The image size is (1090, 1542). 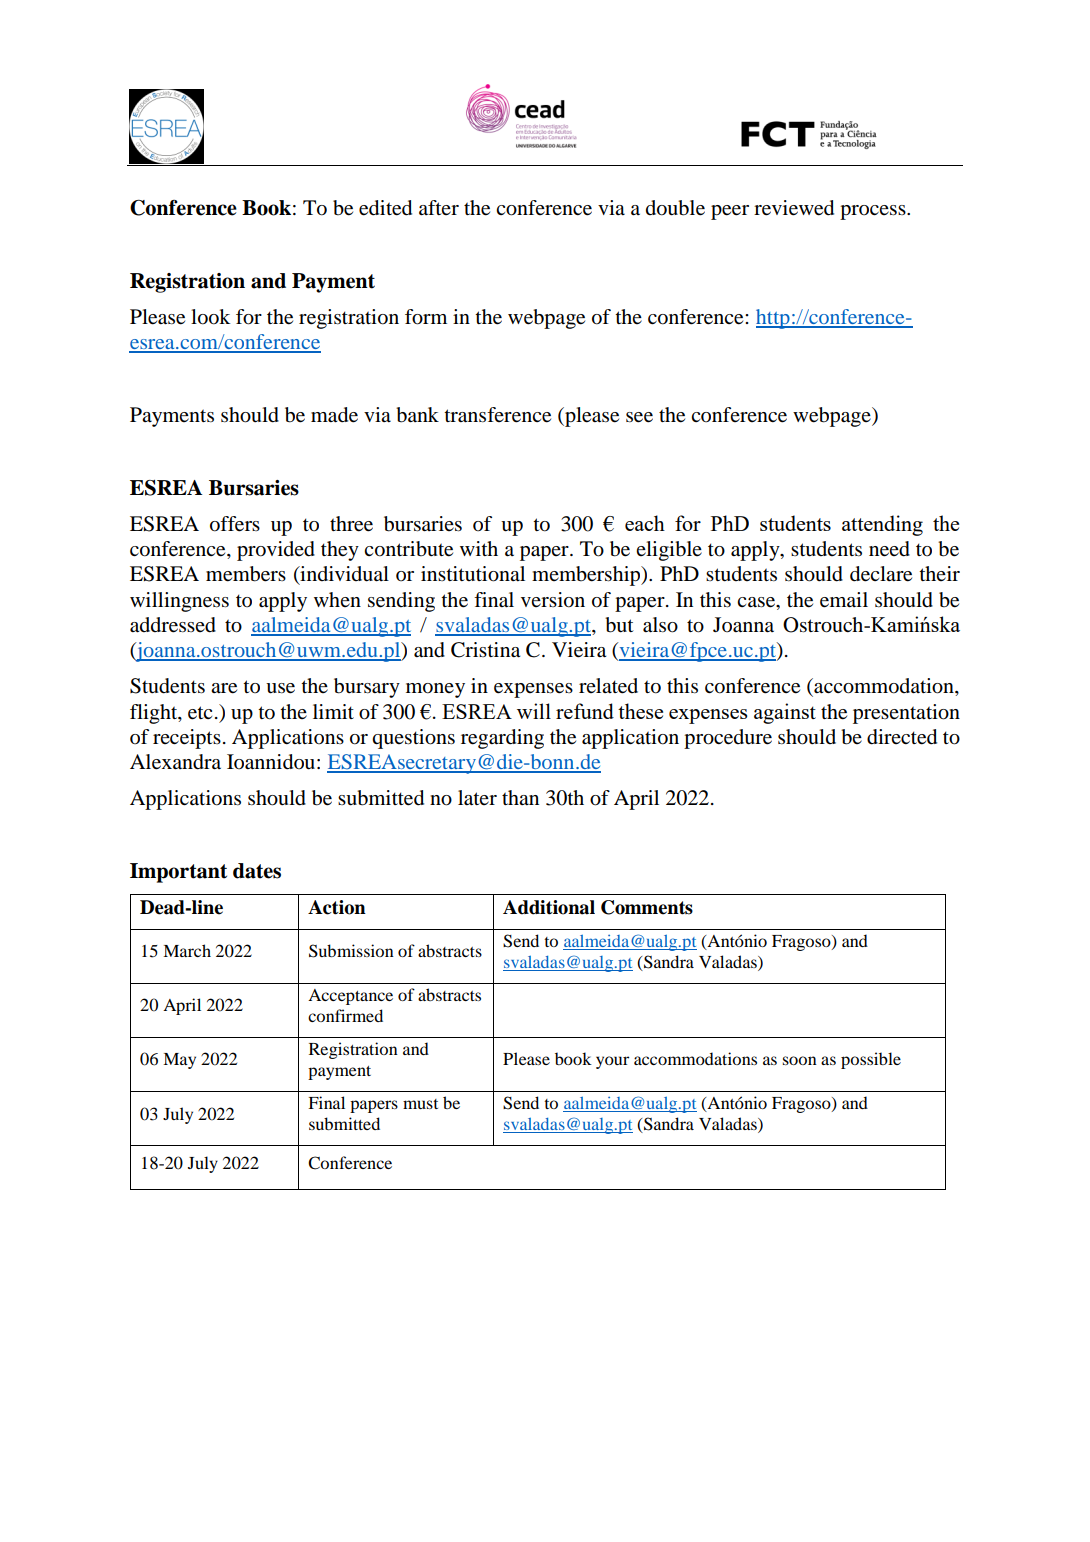 What do you see at coordinates (334, 415) in the document?
I see `made` at bounding box center [334, 415].
